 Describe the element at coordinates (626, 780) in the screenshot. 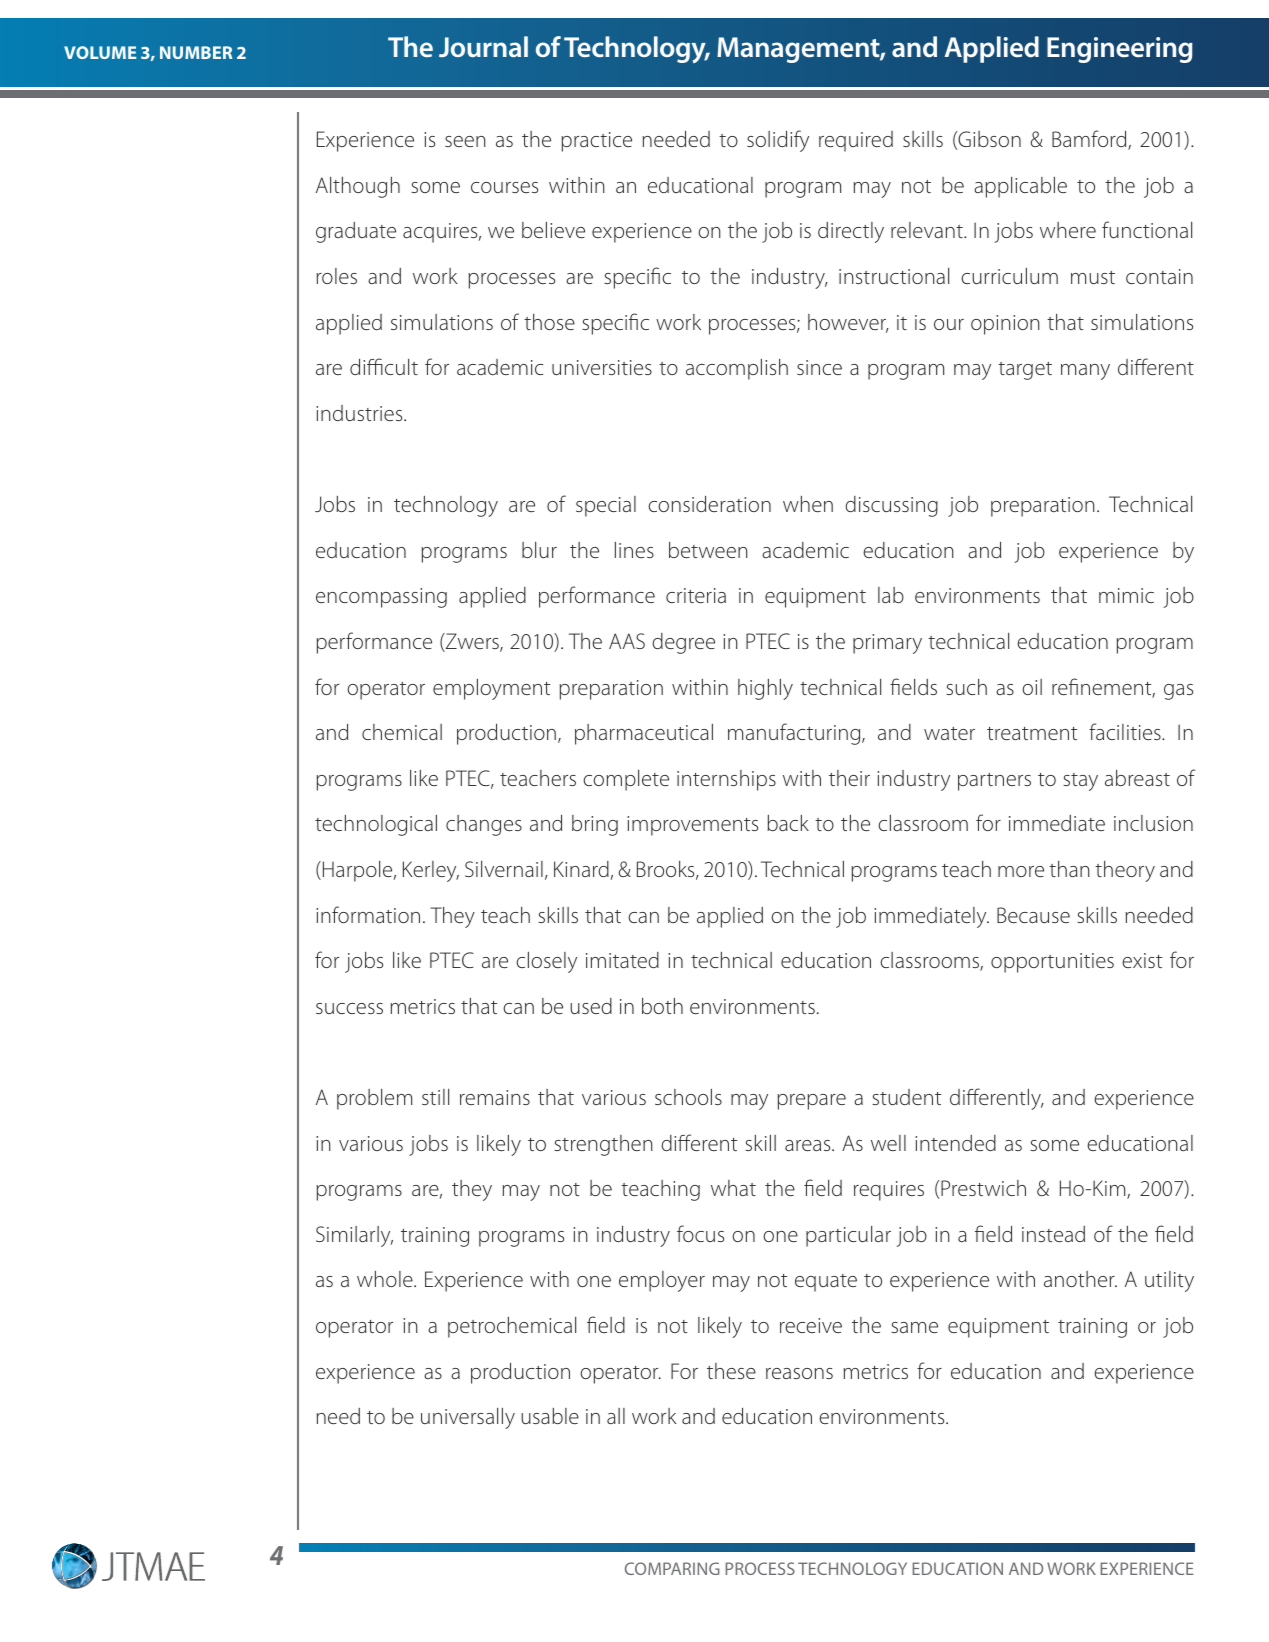

I see `complete` at that location.
